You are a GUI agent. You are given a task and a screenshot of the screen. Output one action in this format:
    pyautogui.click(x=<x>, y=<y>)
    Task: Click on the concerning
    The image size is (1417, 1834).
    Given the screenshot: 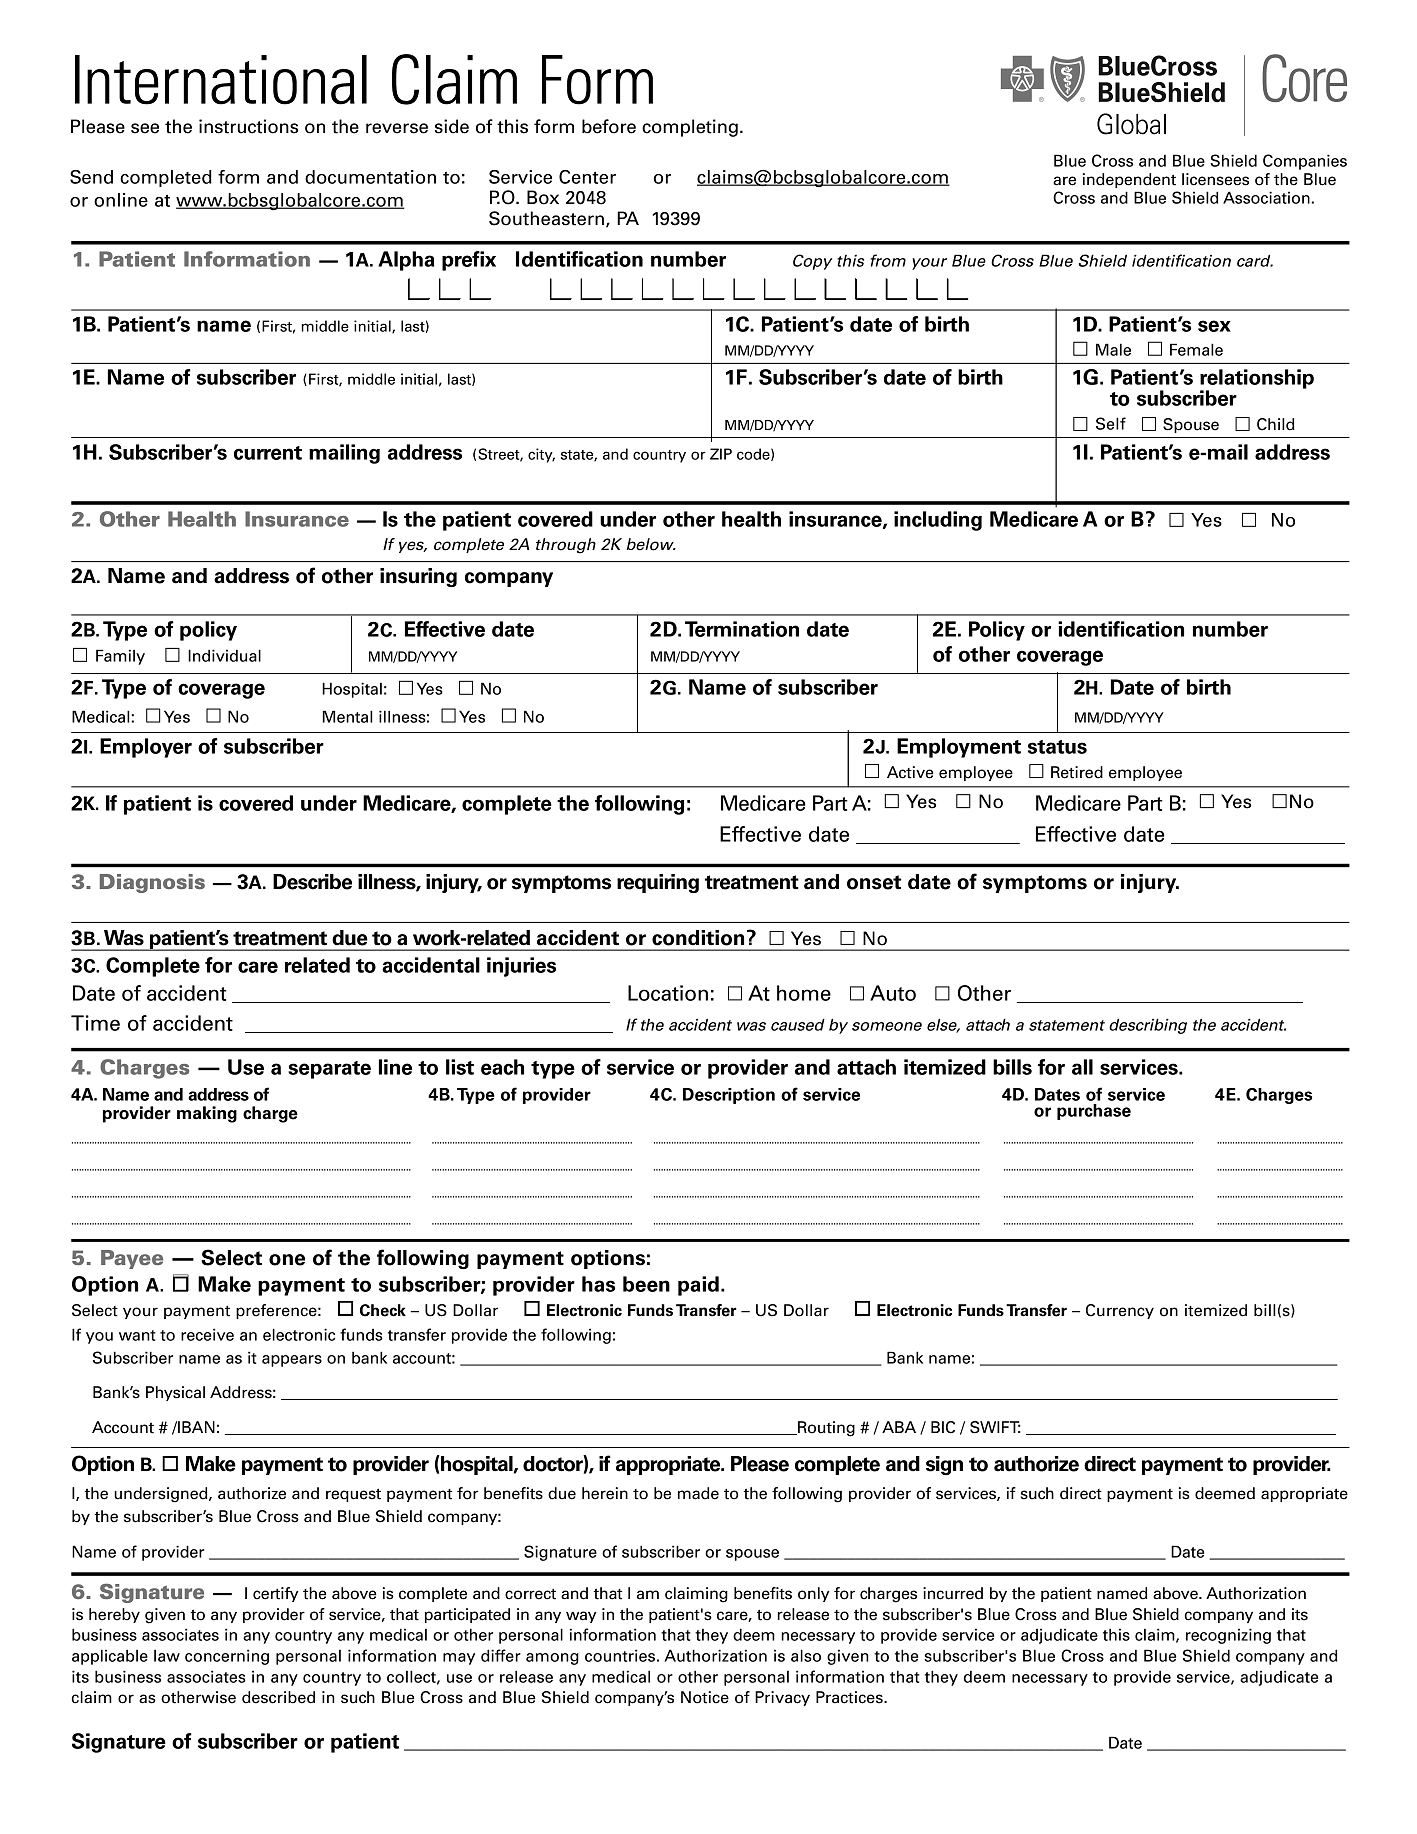 What is the action you would take?
    pyautogui.click(x=227, y=1657)
